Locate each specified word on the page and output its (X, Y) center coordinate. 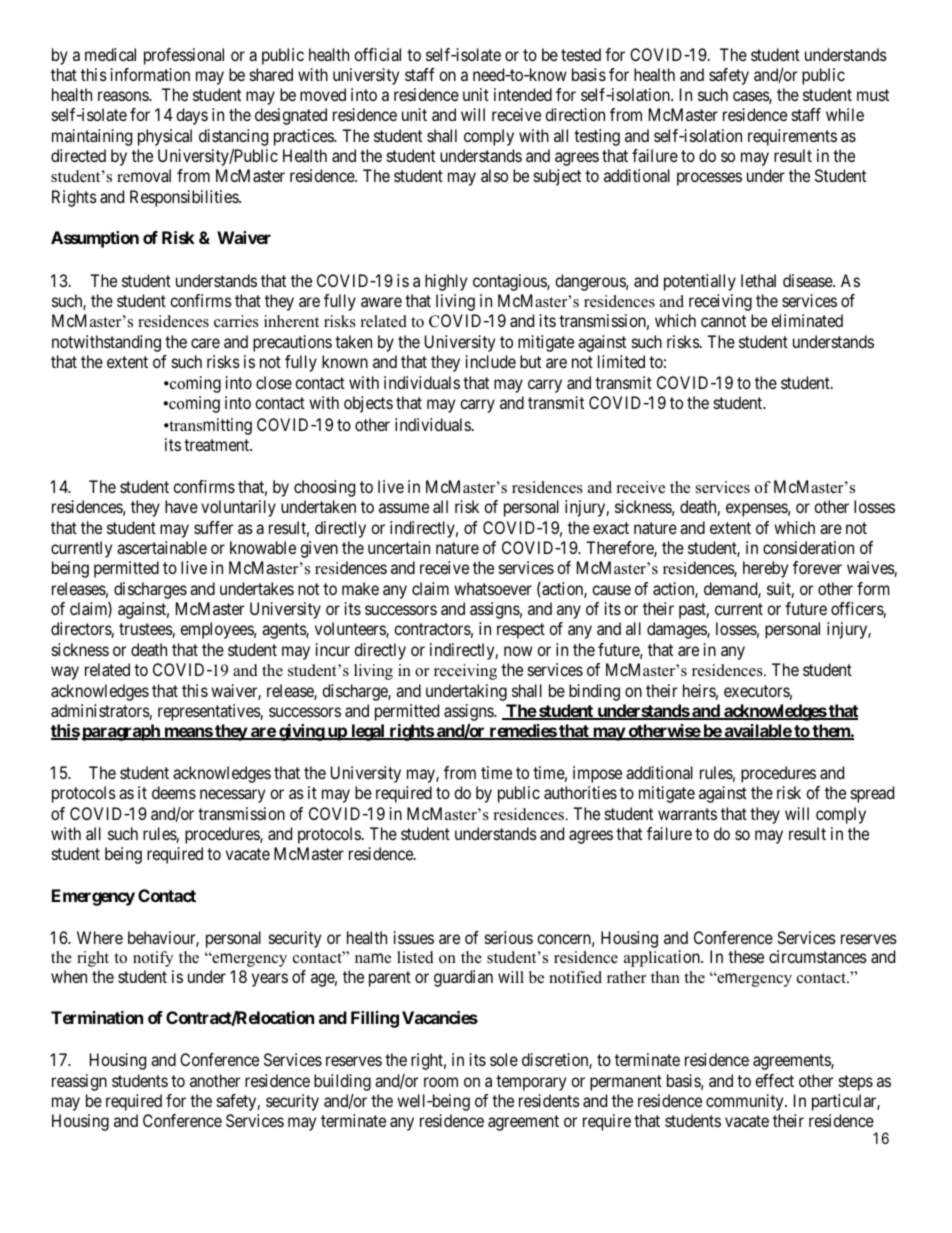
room (441, 1082)
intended (523, 94)
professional (184, 56)
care (205, 343)
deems (174, 792)
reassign (79, 1082)
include (491, 361)
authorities (580, 792)
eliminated (807, 320)
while (845, 114)
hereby (765, 569)
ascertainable (162, 547)
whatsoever (493, 588)
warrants (687, 814)
